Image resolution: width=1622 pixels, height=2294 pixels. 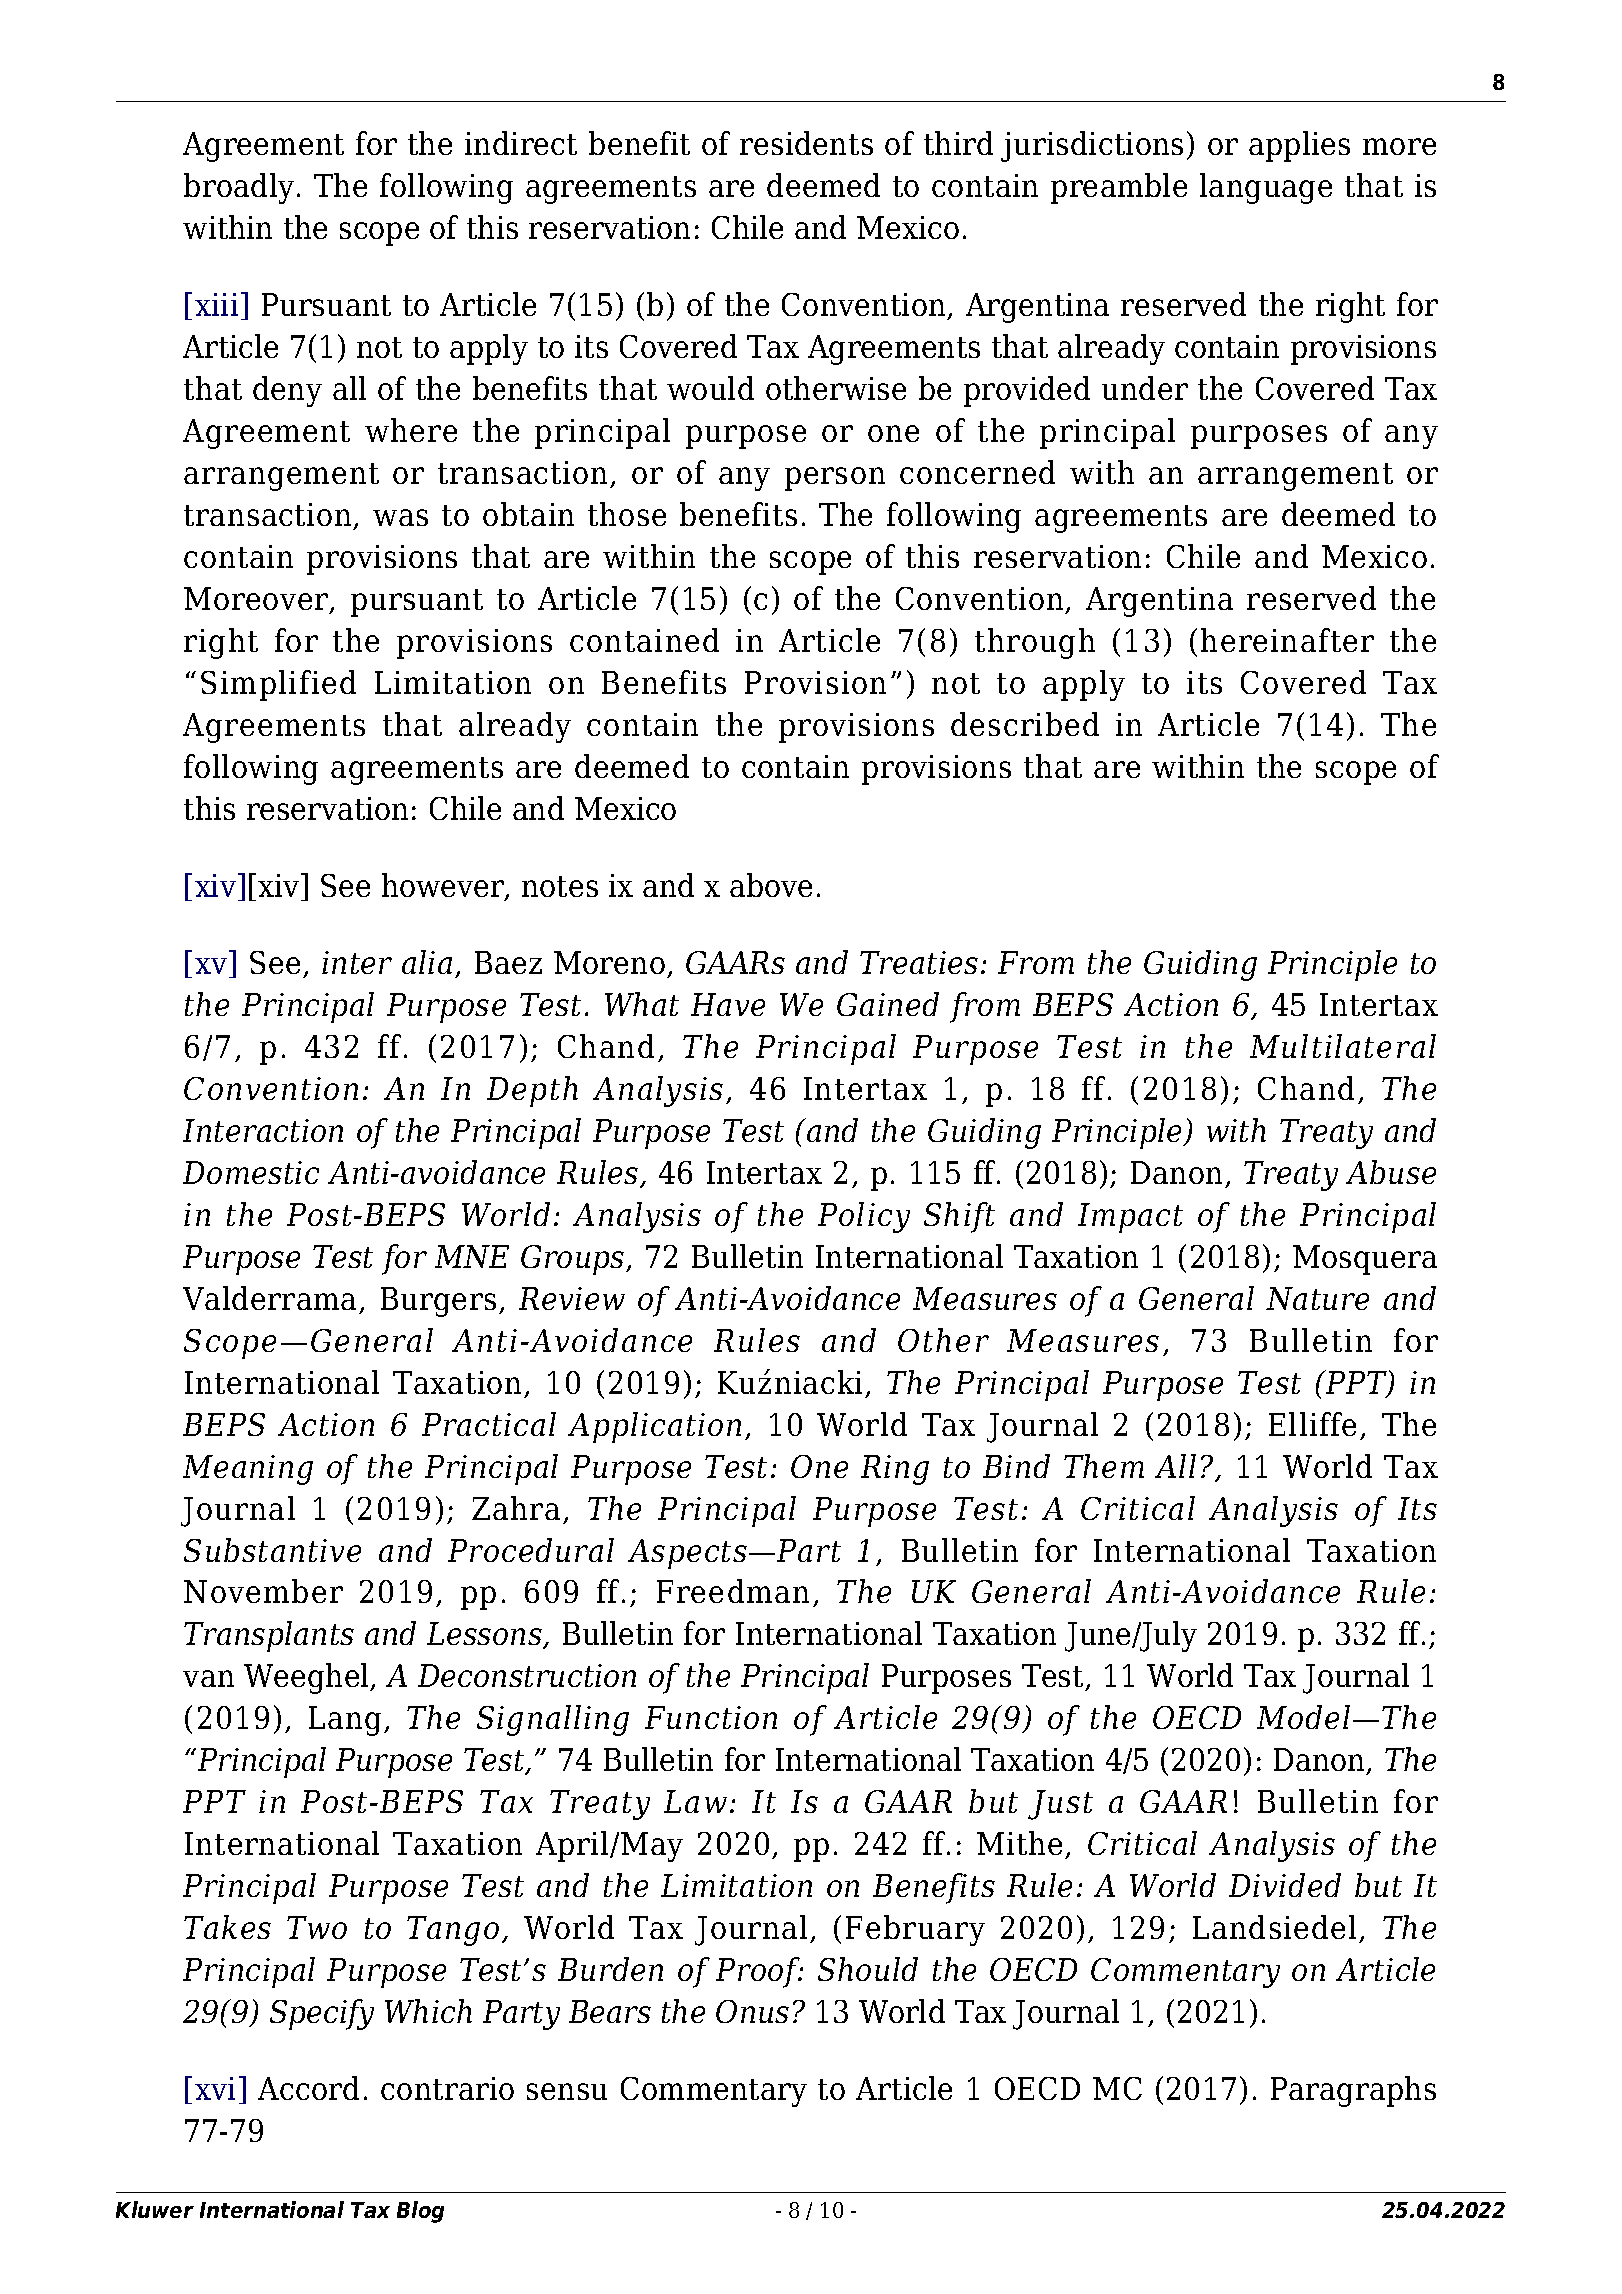 What do you see at coordinates (1130, 1218) in the document?
I see `Impact` at bounding box center [1130, 1218].
